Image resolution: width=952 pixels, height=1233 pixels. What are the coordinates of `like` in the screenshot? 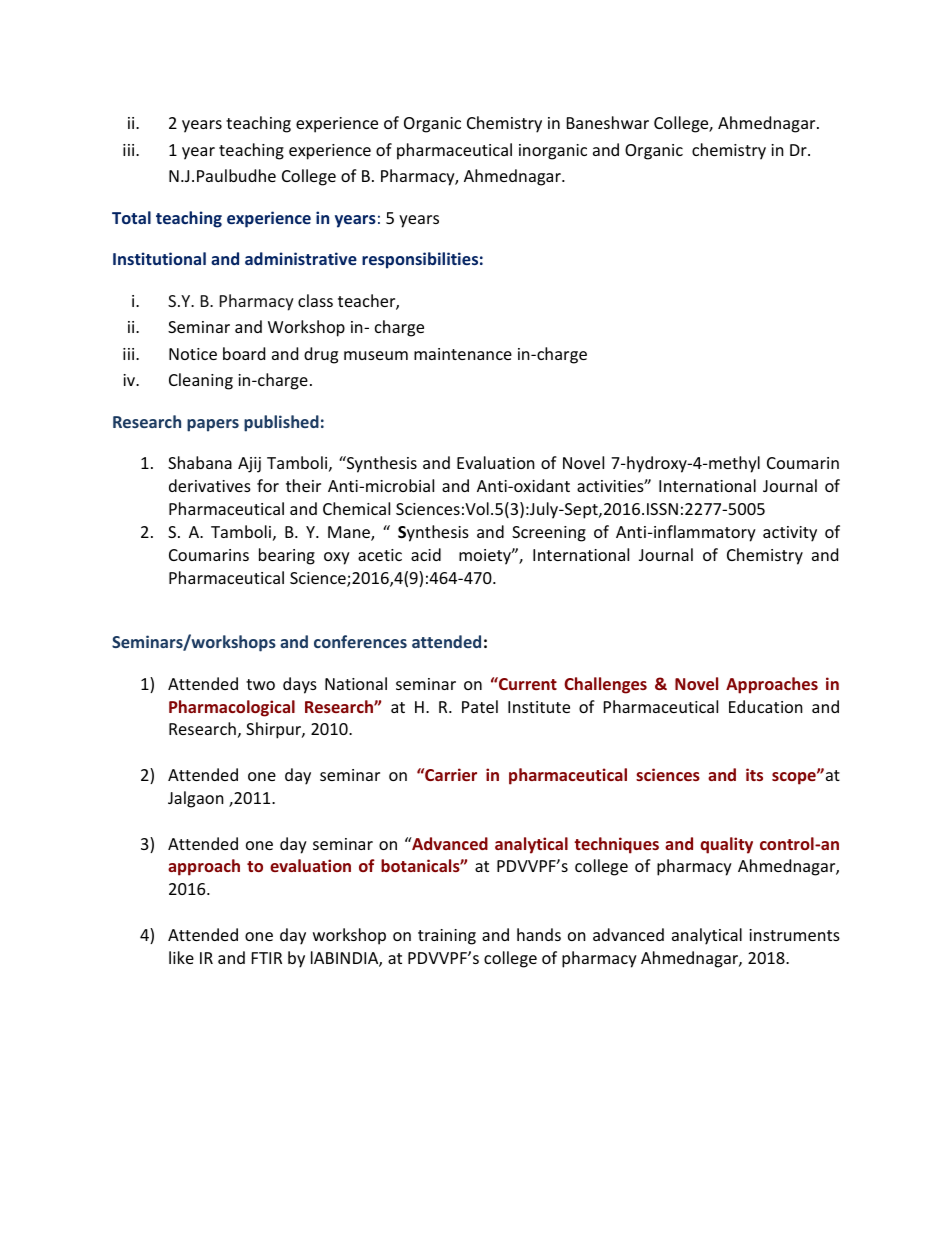 It's located at (181, 957).
